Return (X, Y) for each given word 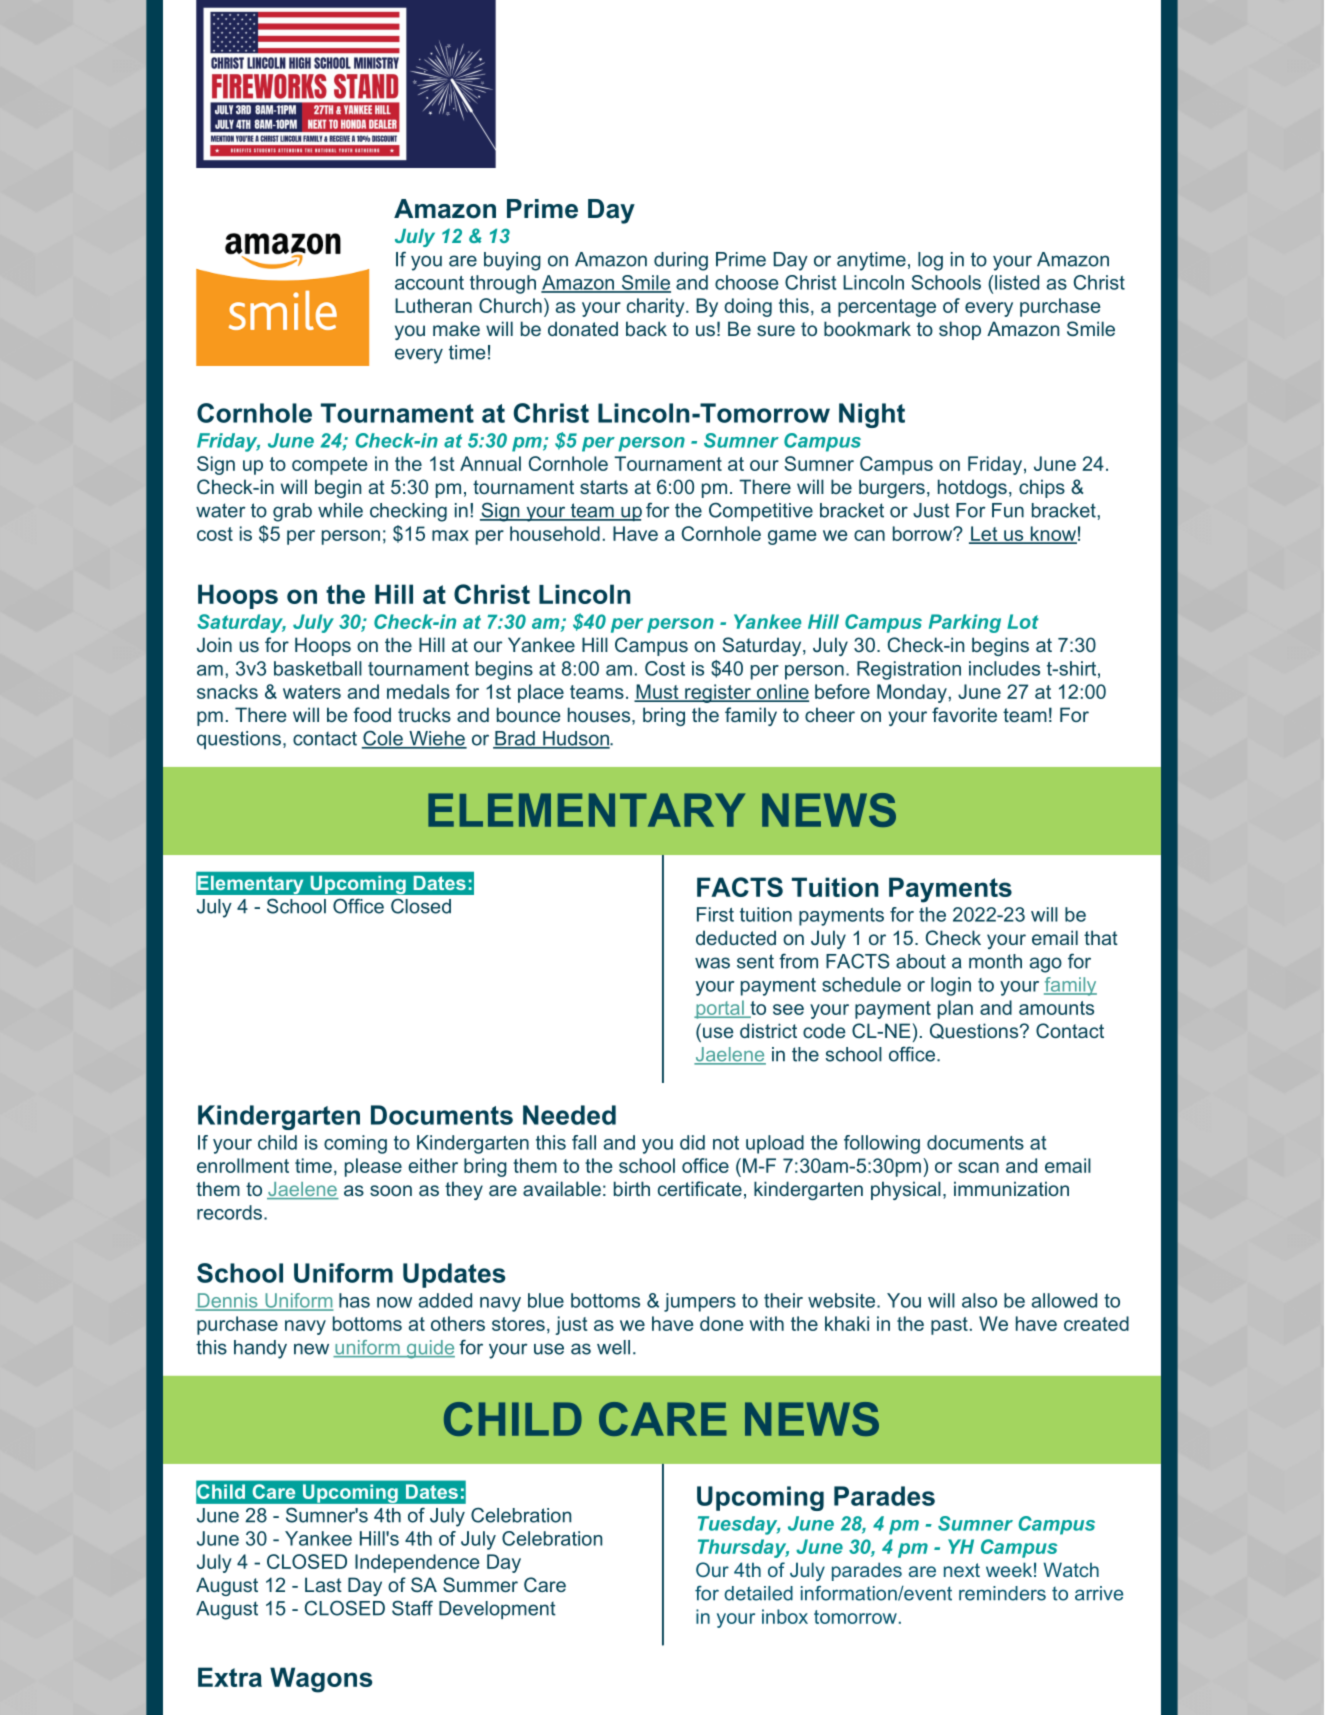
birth (632, 1188)
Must (657, 692)
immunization (1011, 1188)
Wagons (321, 1680)
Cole (383, 739)
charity (657, 307)
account (429, 283)
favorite (964, 714)
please (373, 1167)
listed (1017, 282)
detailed (758, 1593)
